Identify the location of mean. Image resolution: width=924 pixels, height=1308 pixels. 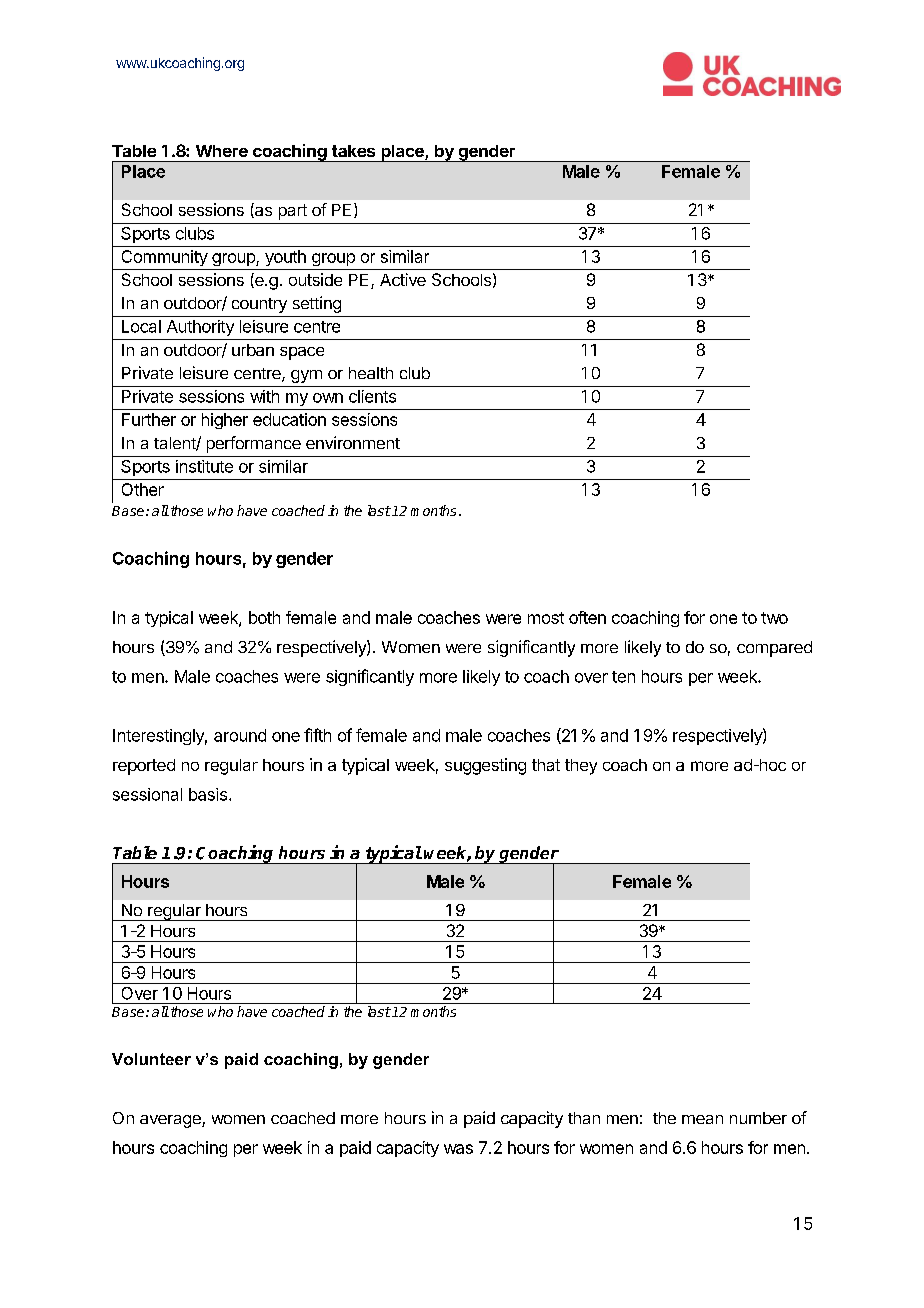
(702, 1119).
